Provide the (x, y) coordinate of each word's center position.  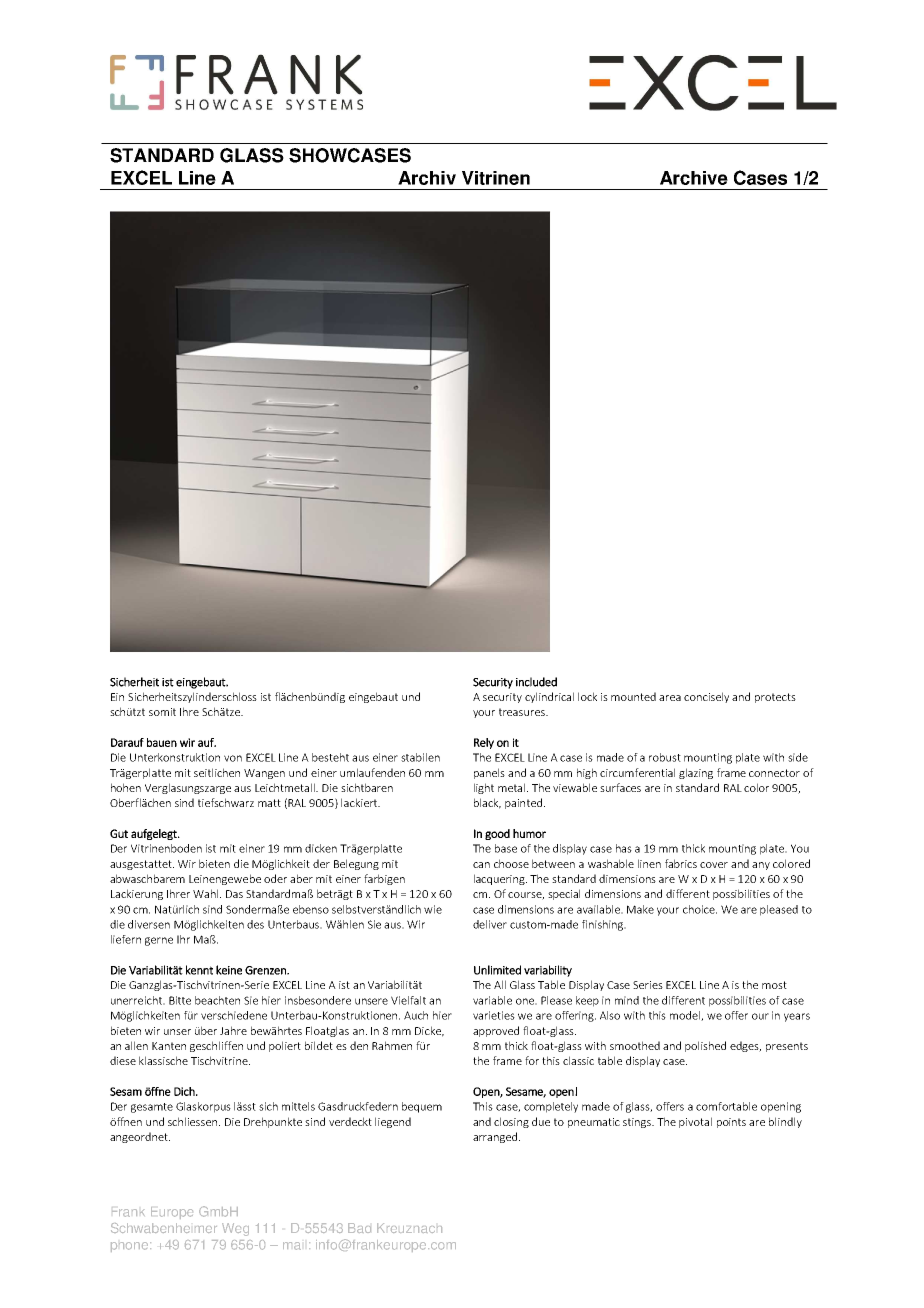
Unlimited (497, 970)
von (233, 758)
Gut (119, 833)
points (731, 1123)
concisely (706, 697)
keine (229, 970)
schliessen (194, 1121)
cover (714, 865)
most (774, 985)
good (497, 834)
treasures (523, 712)
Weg (235, 1229)
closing (511, 1122)
